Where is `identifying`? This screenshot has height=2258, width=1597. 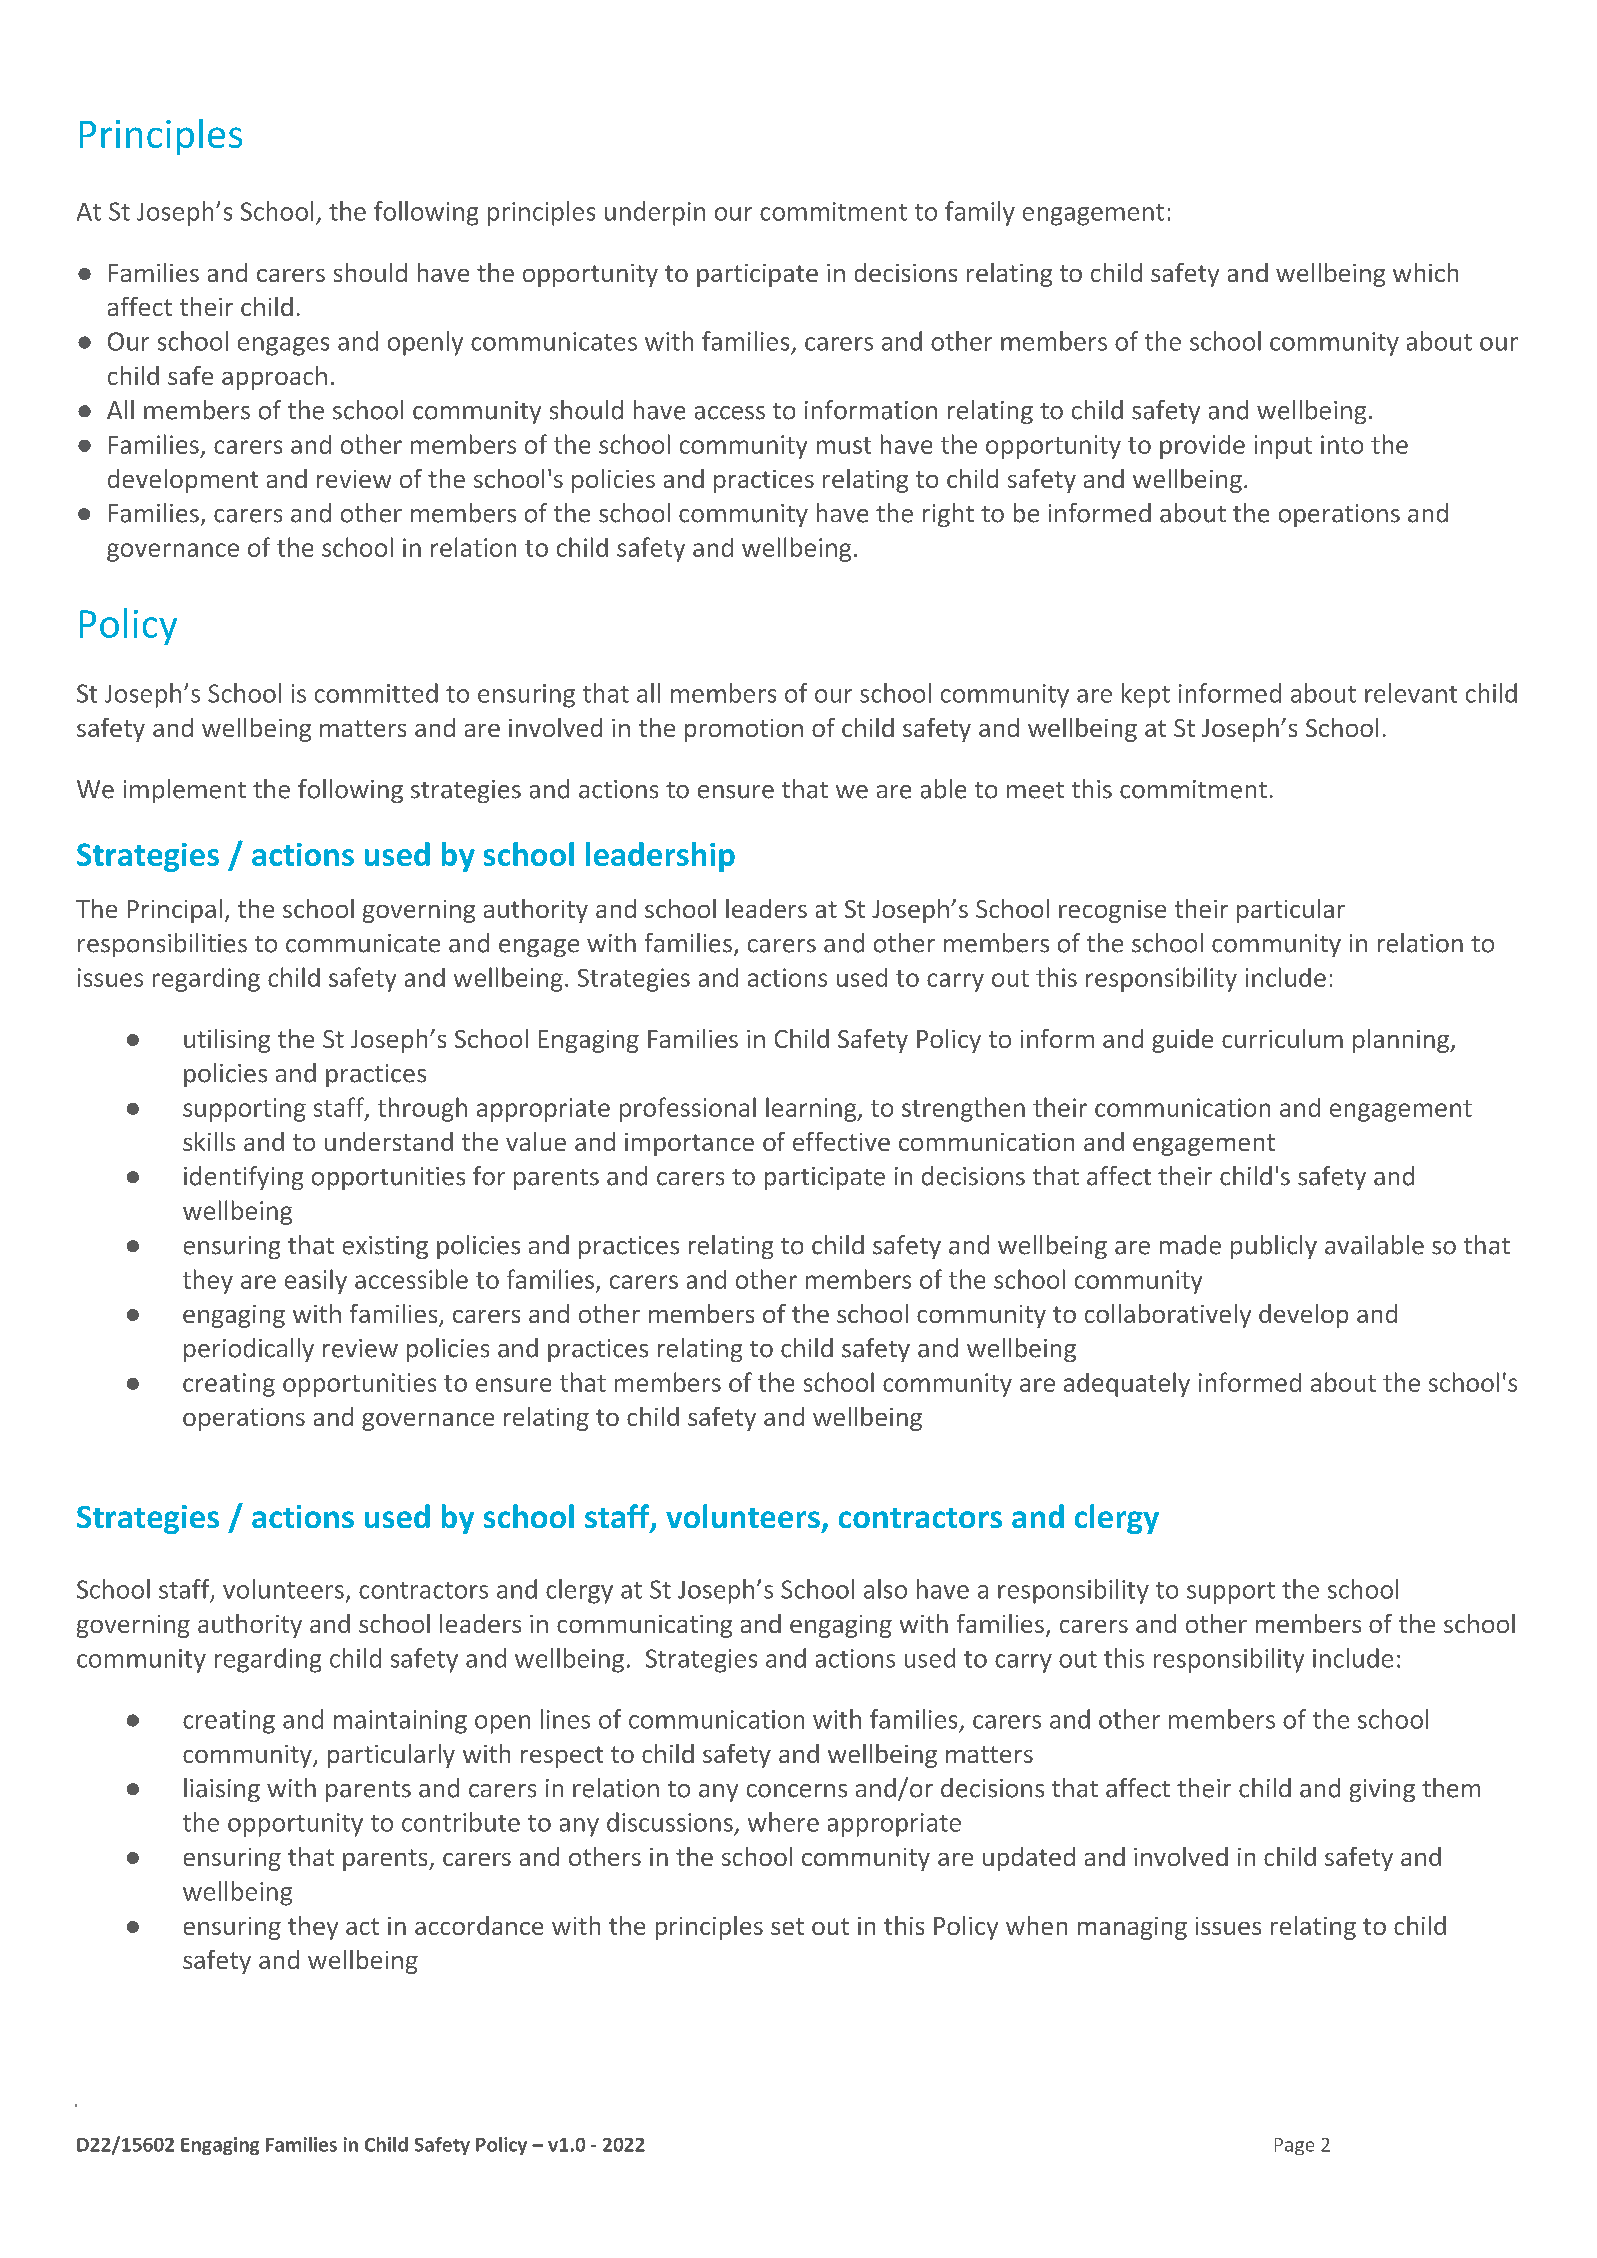 identifying is located at coordinates (243, 1178).
